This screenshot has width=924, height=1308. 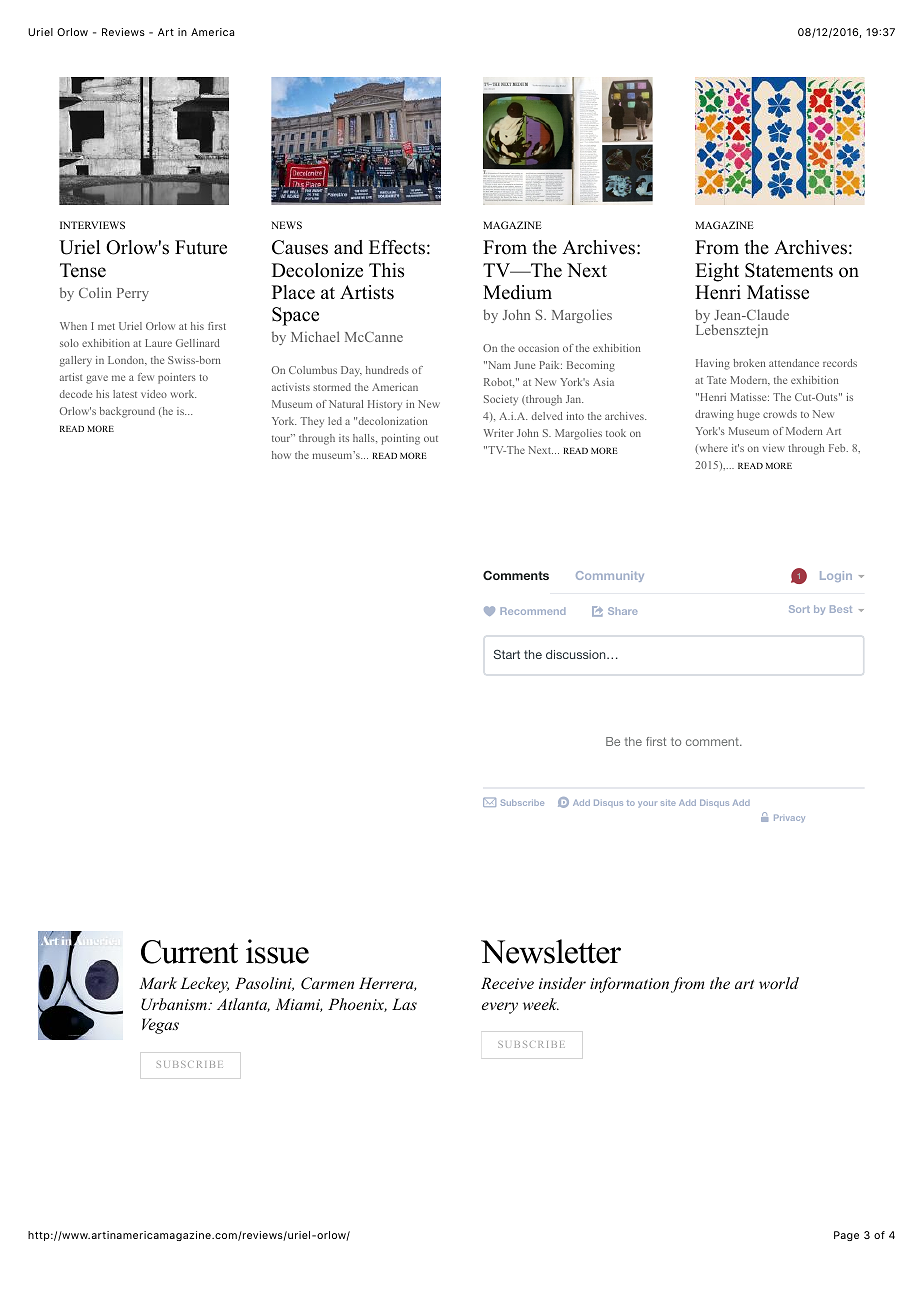 I want to click on Start, so click(x=507, y=654).
